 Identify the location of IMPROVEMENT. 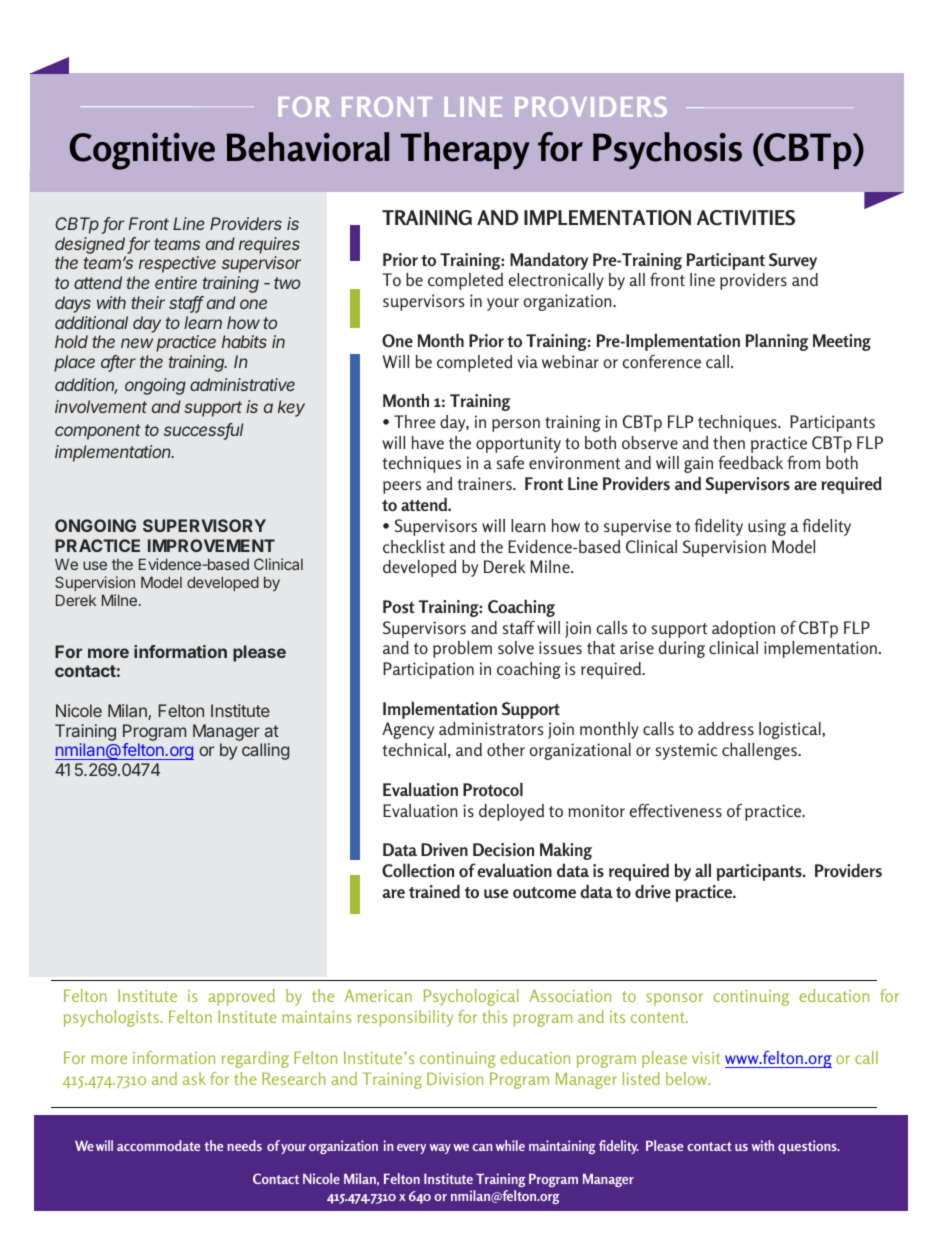
(211, 545).
